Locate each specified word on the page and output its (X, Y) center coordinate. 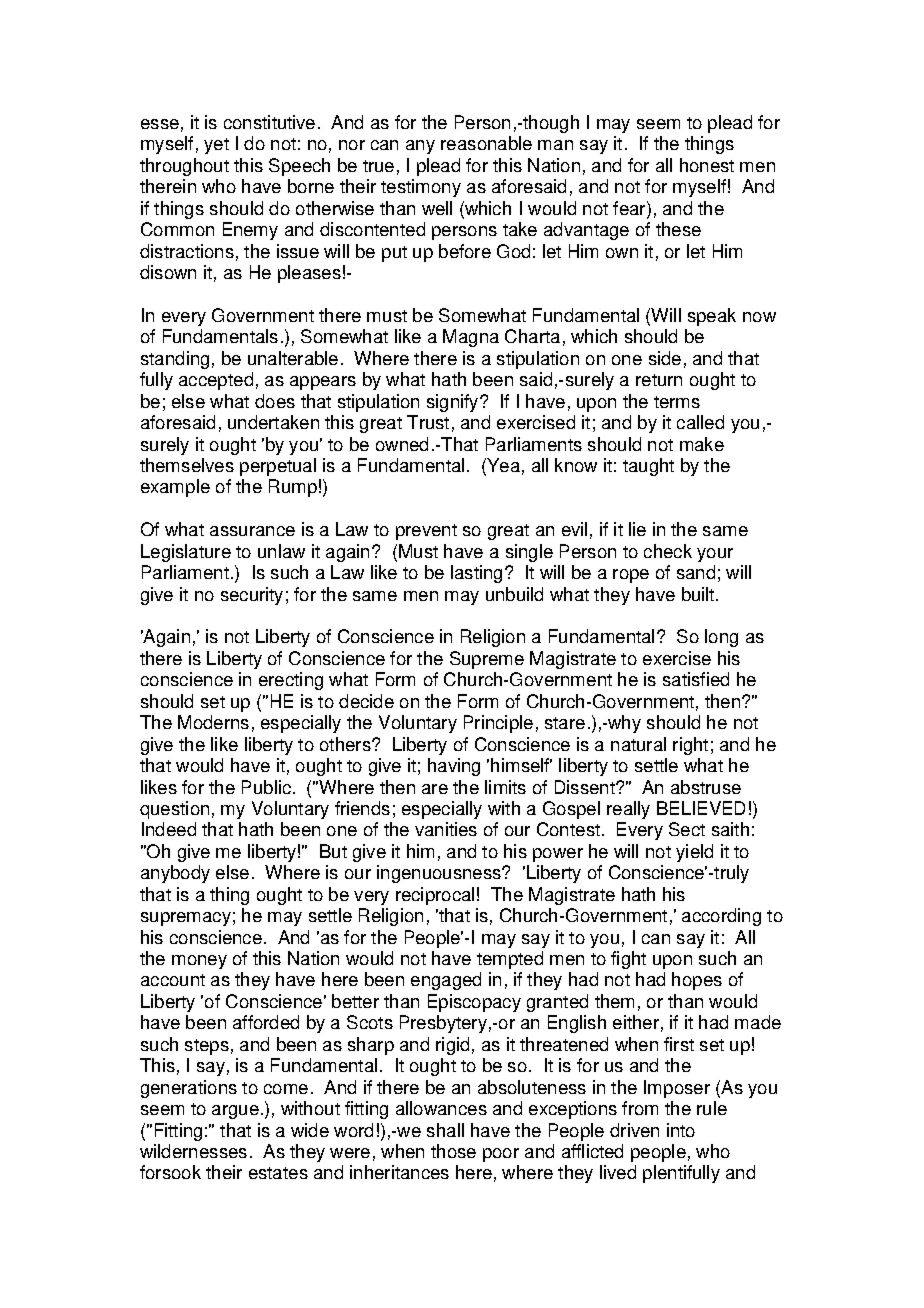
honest (707, 165)
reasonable (486, 143)
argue (235, 1112)
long (721, 638)
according (721, 917)
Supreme (487, 660)
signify (454, 403)
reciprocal (435, 896)
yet (216, 146)
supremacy (186, 919)
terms (677, 402)
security (252, 596)
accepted (216, 381)
